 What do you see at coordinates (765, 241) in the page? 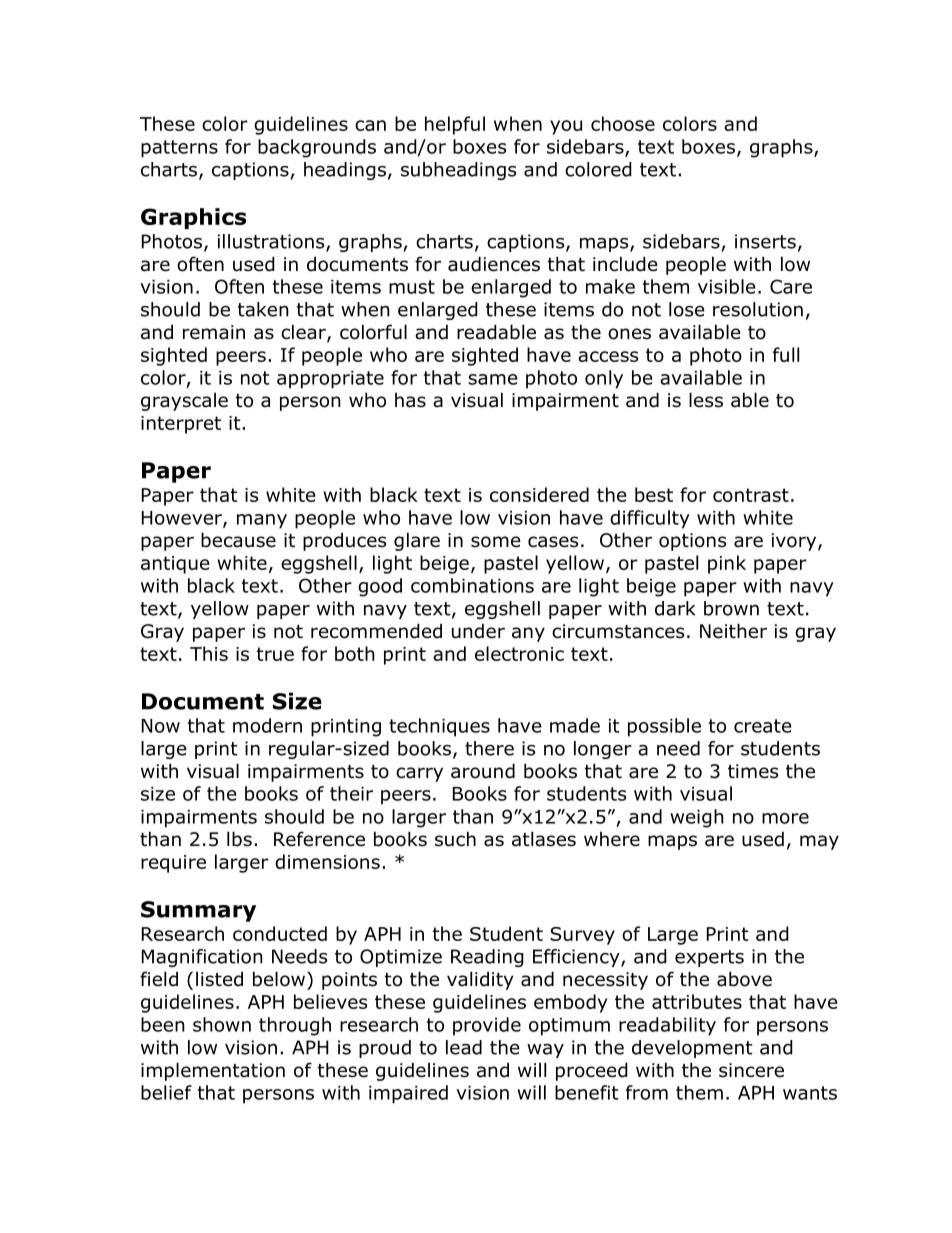
I see `inserts` at bounding box center [765, 241].
